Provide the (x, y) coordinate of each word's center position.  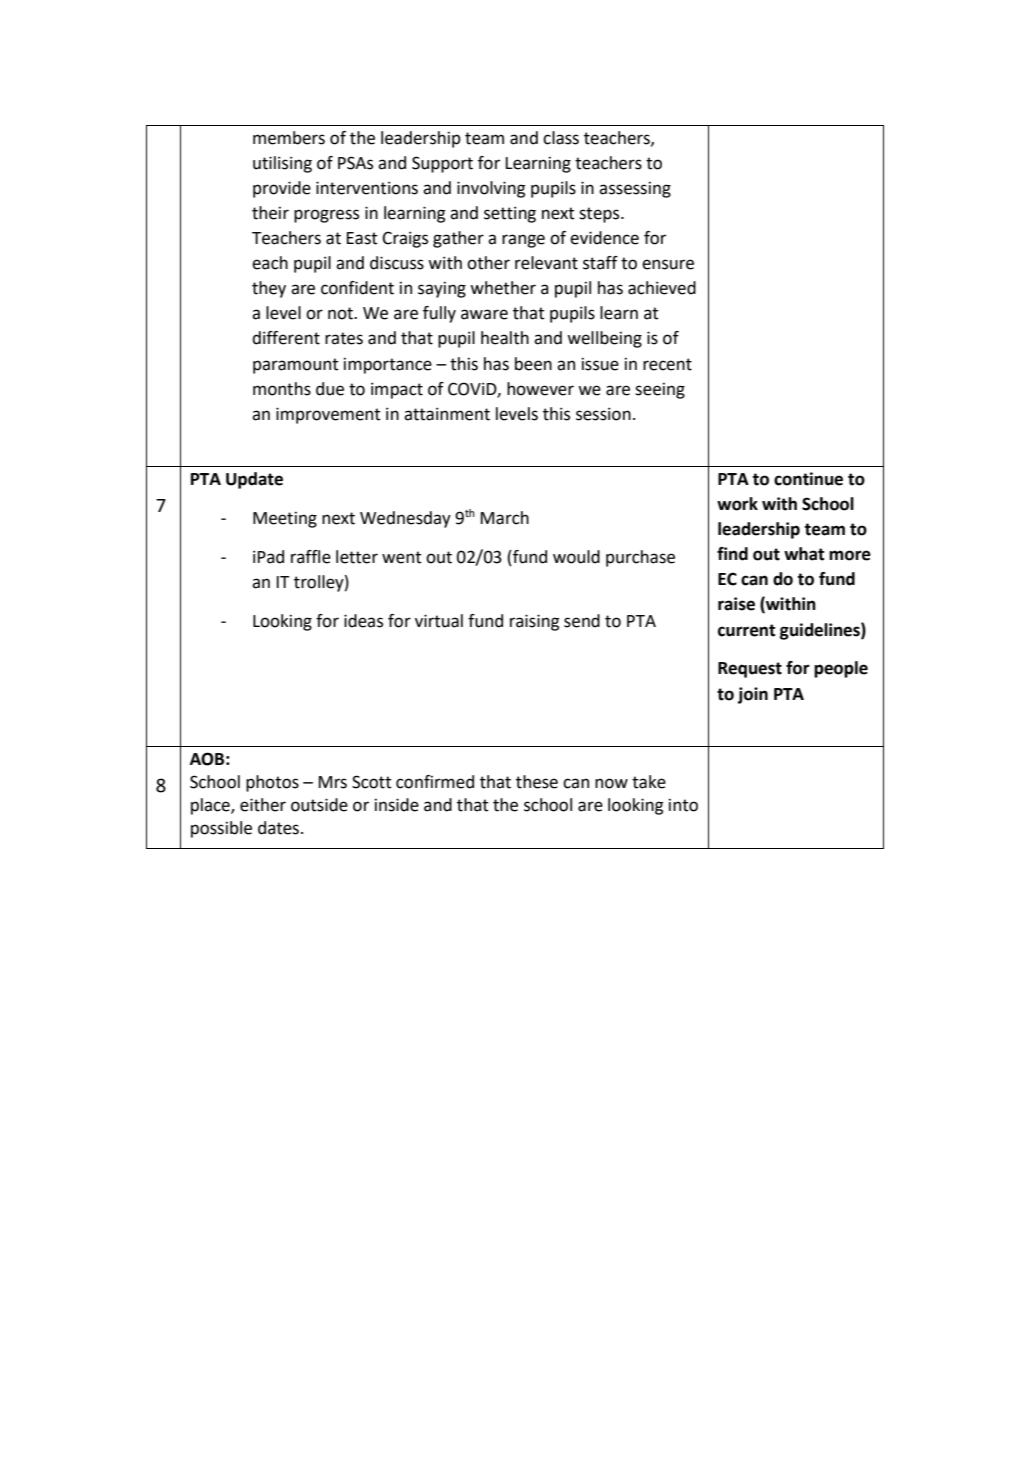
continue (808, 479)
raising (534, 622)
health (505, 338)
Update (254, 480)
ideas (363, 621)
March (505, 518)
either (263, 805)
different (286, 338)
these (537, 782)
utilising (282, 164)
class (561, 138)
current (746, 630)
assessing (635, 190)
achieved (662, 288)
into (683, 805)
